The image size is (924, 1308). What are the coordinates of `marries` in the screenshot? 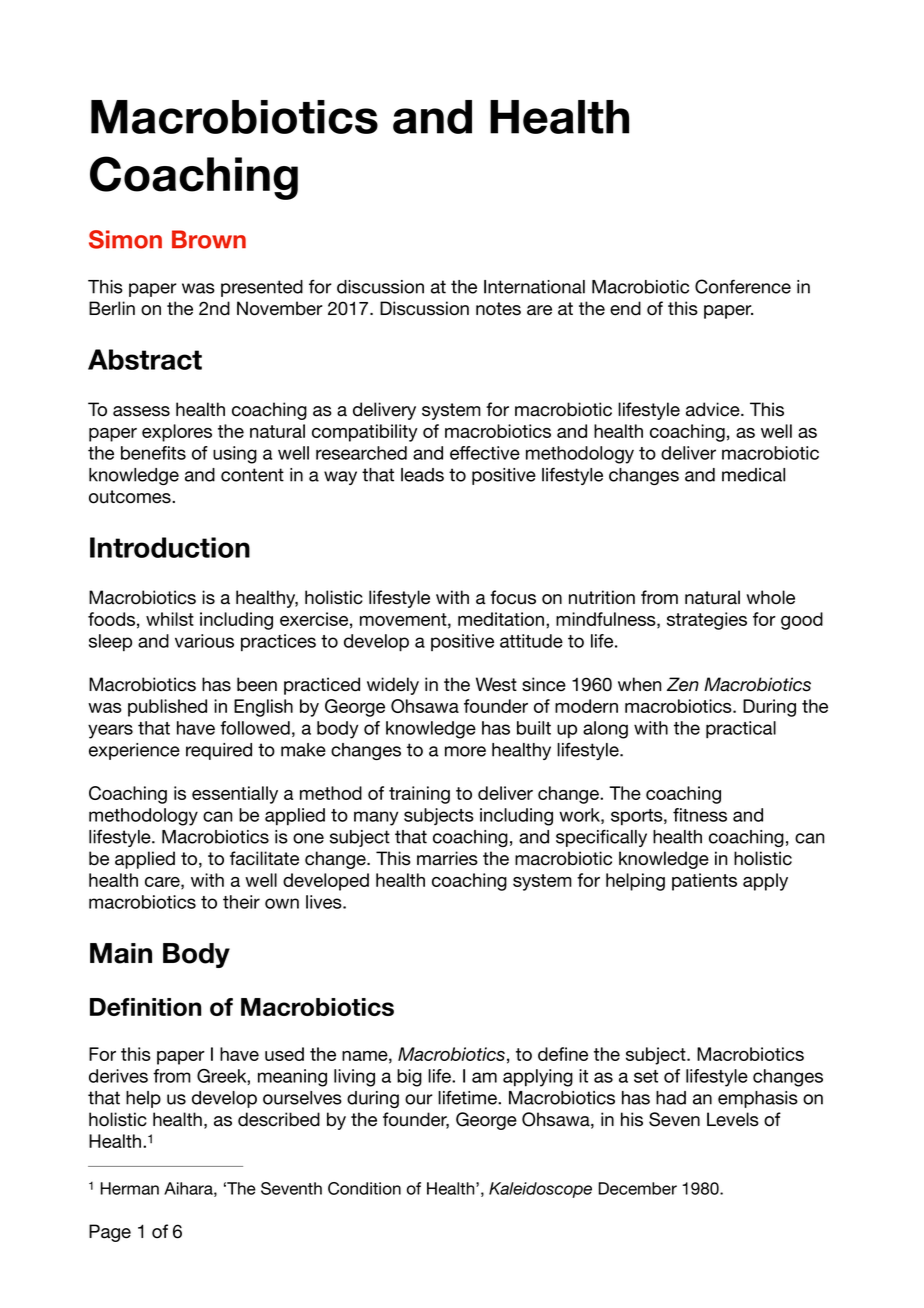 It's located at (447, 858).
